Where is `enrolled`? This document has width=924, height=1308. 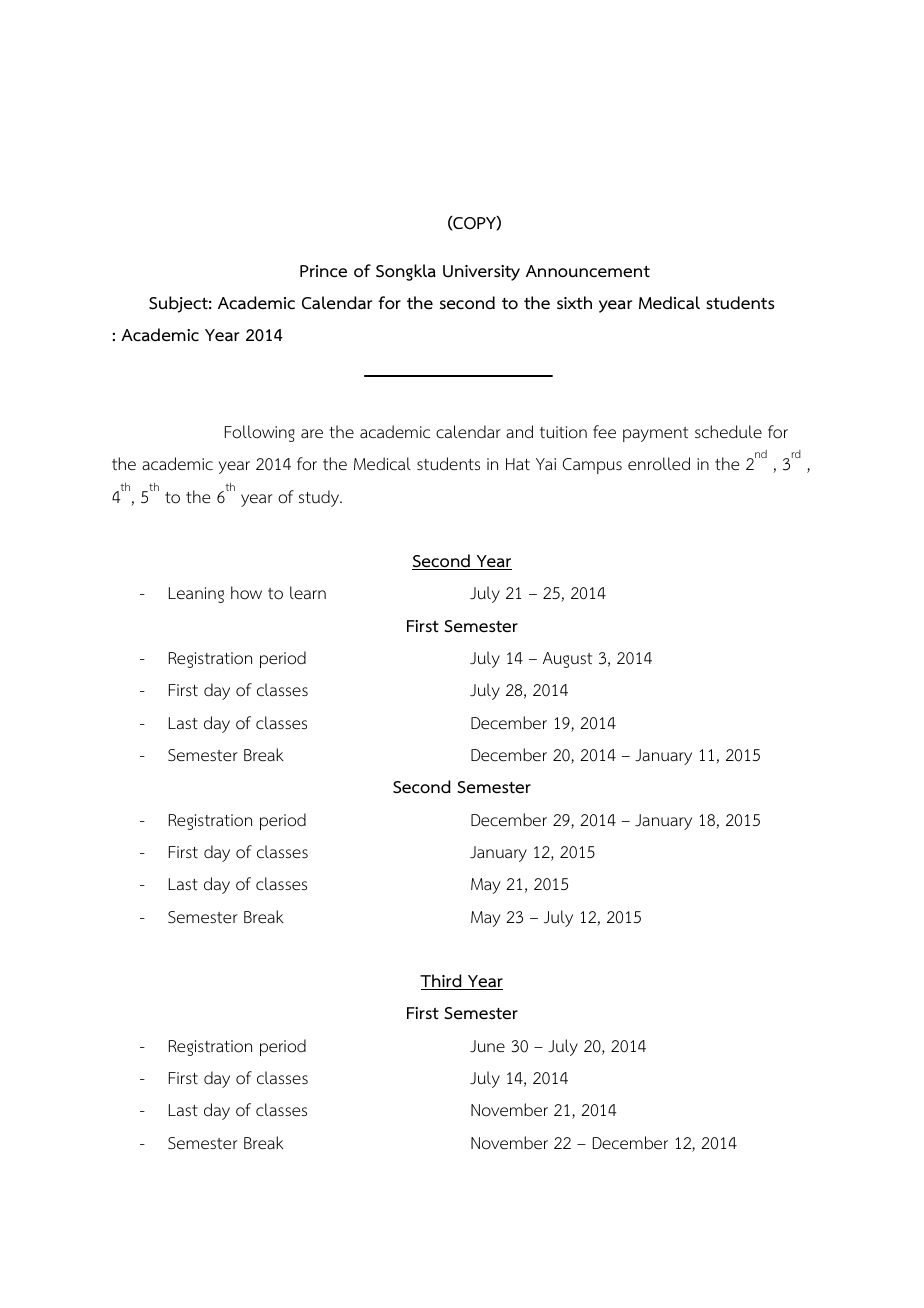
enrolled is located at coordinates (659, 464).
